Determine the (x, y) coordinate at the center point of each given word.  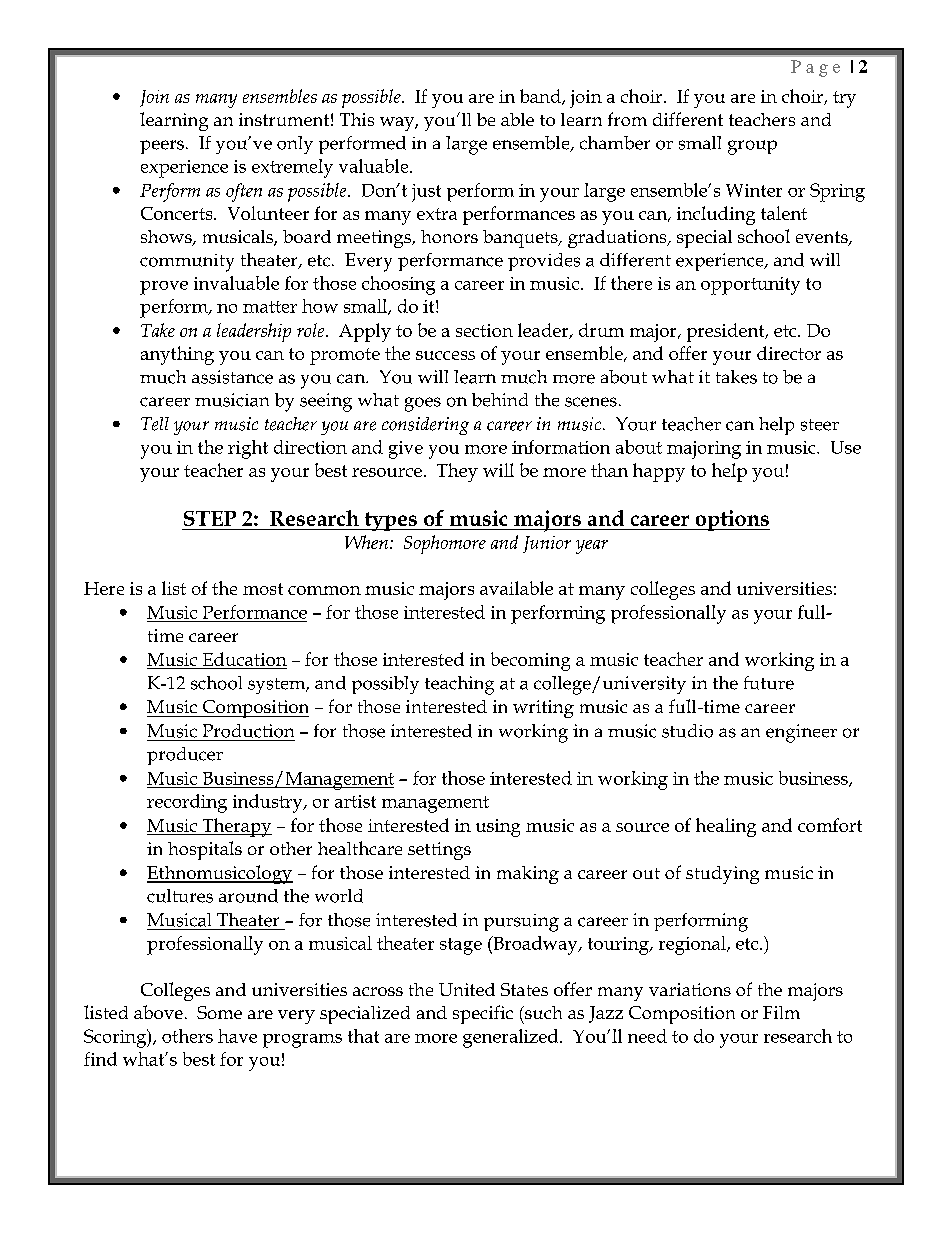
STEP (210, 518)
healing (726, 827)
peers (162, 147)
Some (219, 1012)
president (727, 332)
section (484, 330)
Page (815, 68)
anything (177, 355)
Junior (547, 544)
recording (187, 803)
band (541, 97)
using (498, 828)
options (731, 520)
